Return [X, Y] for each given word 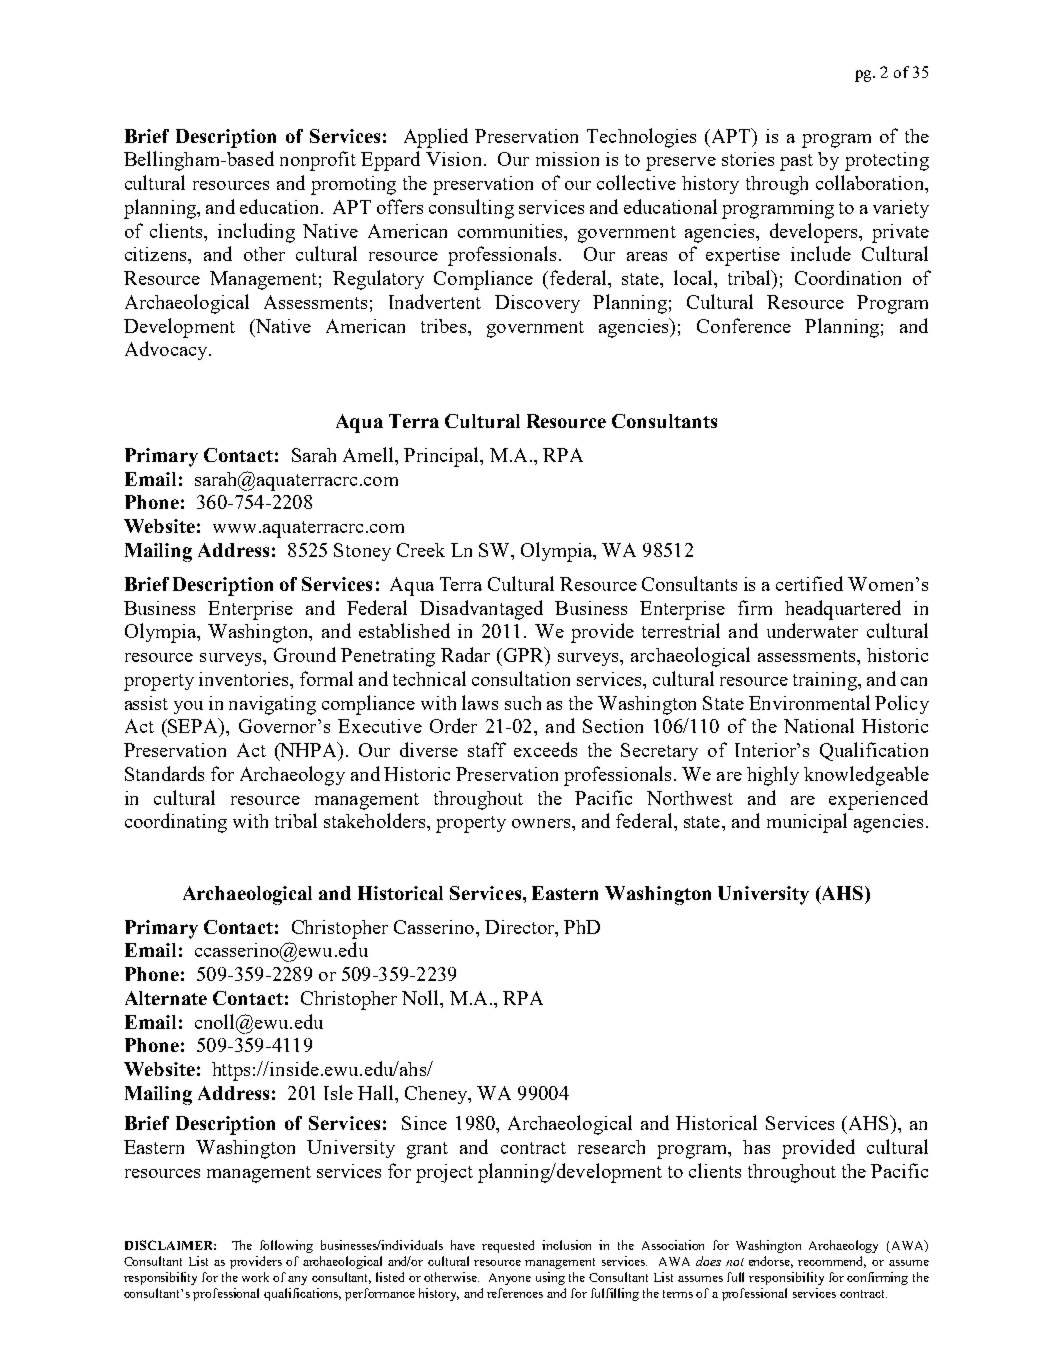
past [796, 162]
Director [521, 927]
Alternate [166, 998]
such [523, 703]
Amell [370, 456]
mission [567, 159]
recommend [832, 1262]
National [819, 725]
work [255, 1277]
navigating [272, 705]
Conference [744, 325]
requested [508, 1246]
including [256, 233]
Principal [442, 457]
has [756, 1147]
